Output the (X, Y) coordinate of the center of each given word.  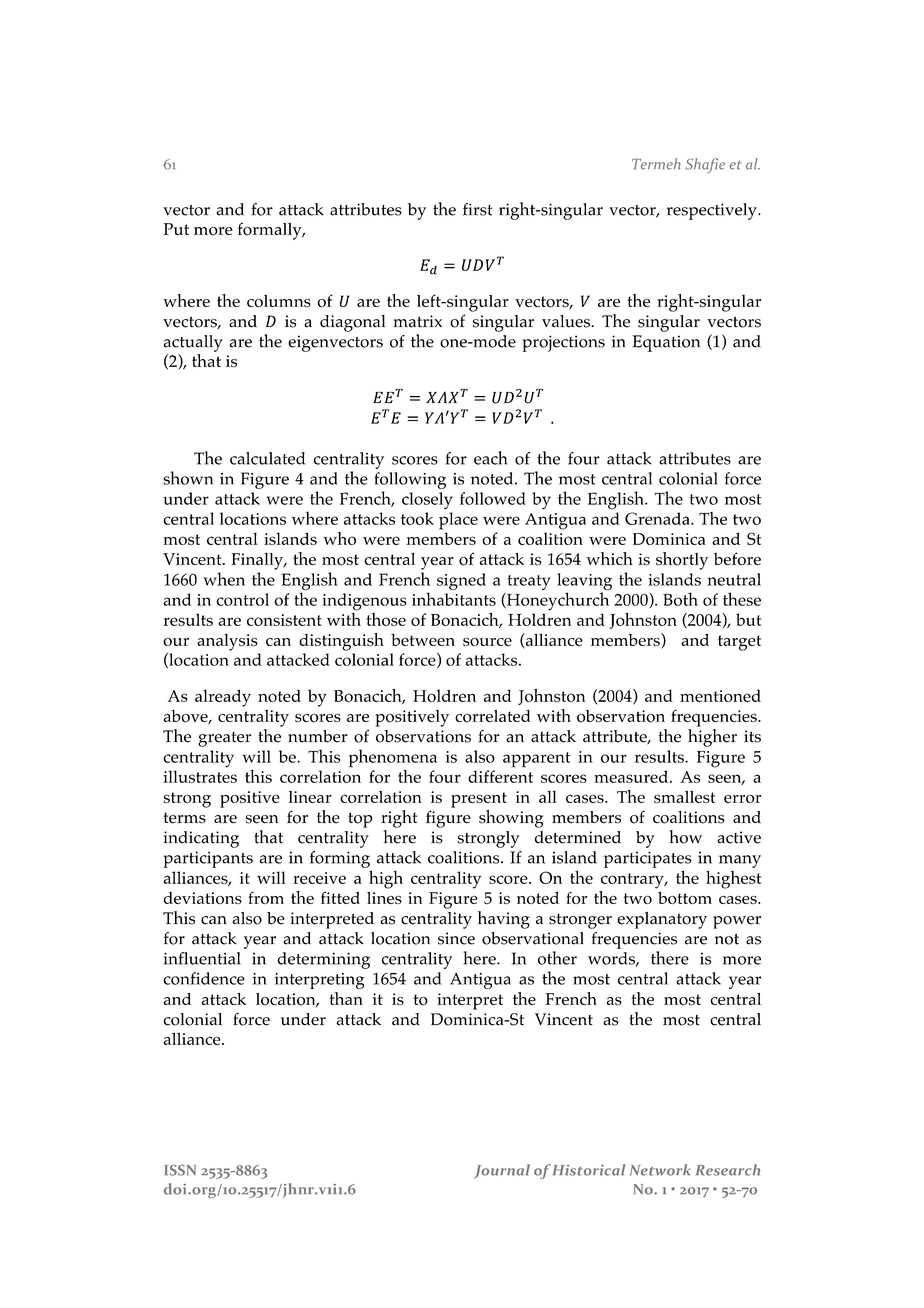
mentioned (720, 696)
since (456, 938)
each (490, 458)
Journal (502, 1171)
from (266, 897)
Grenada (658, 518)
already (223, 698)
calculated (267, 458)
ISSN (180, 1170)
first (477, 209)
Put (176, 229)
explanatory (662, 920)
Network (660, 1170)
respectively (713, 211)
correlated (492, 716)
